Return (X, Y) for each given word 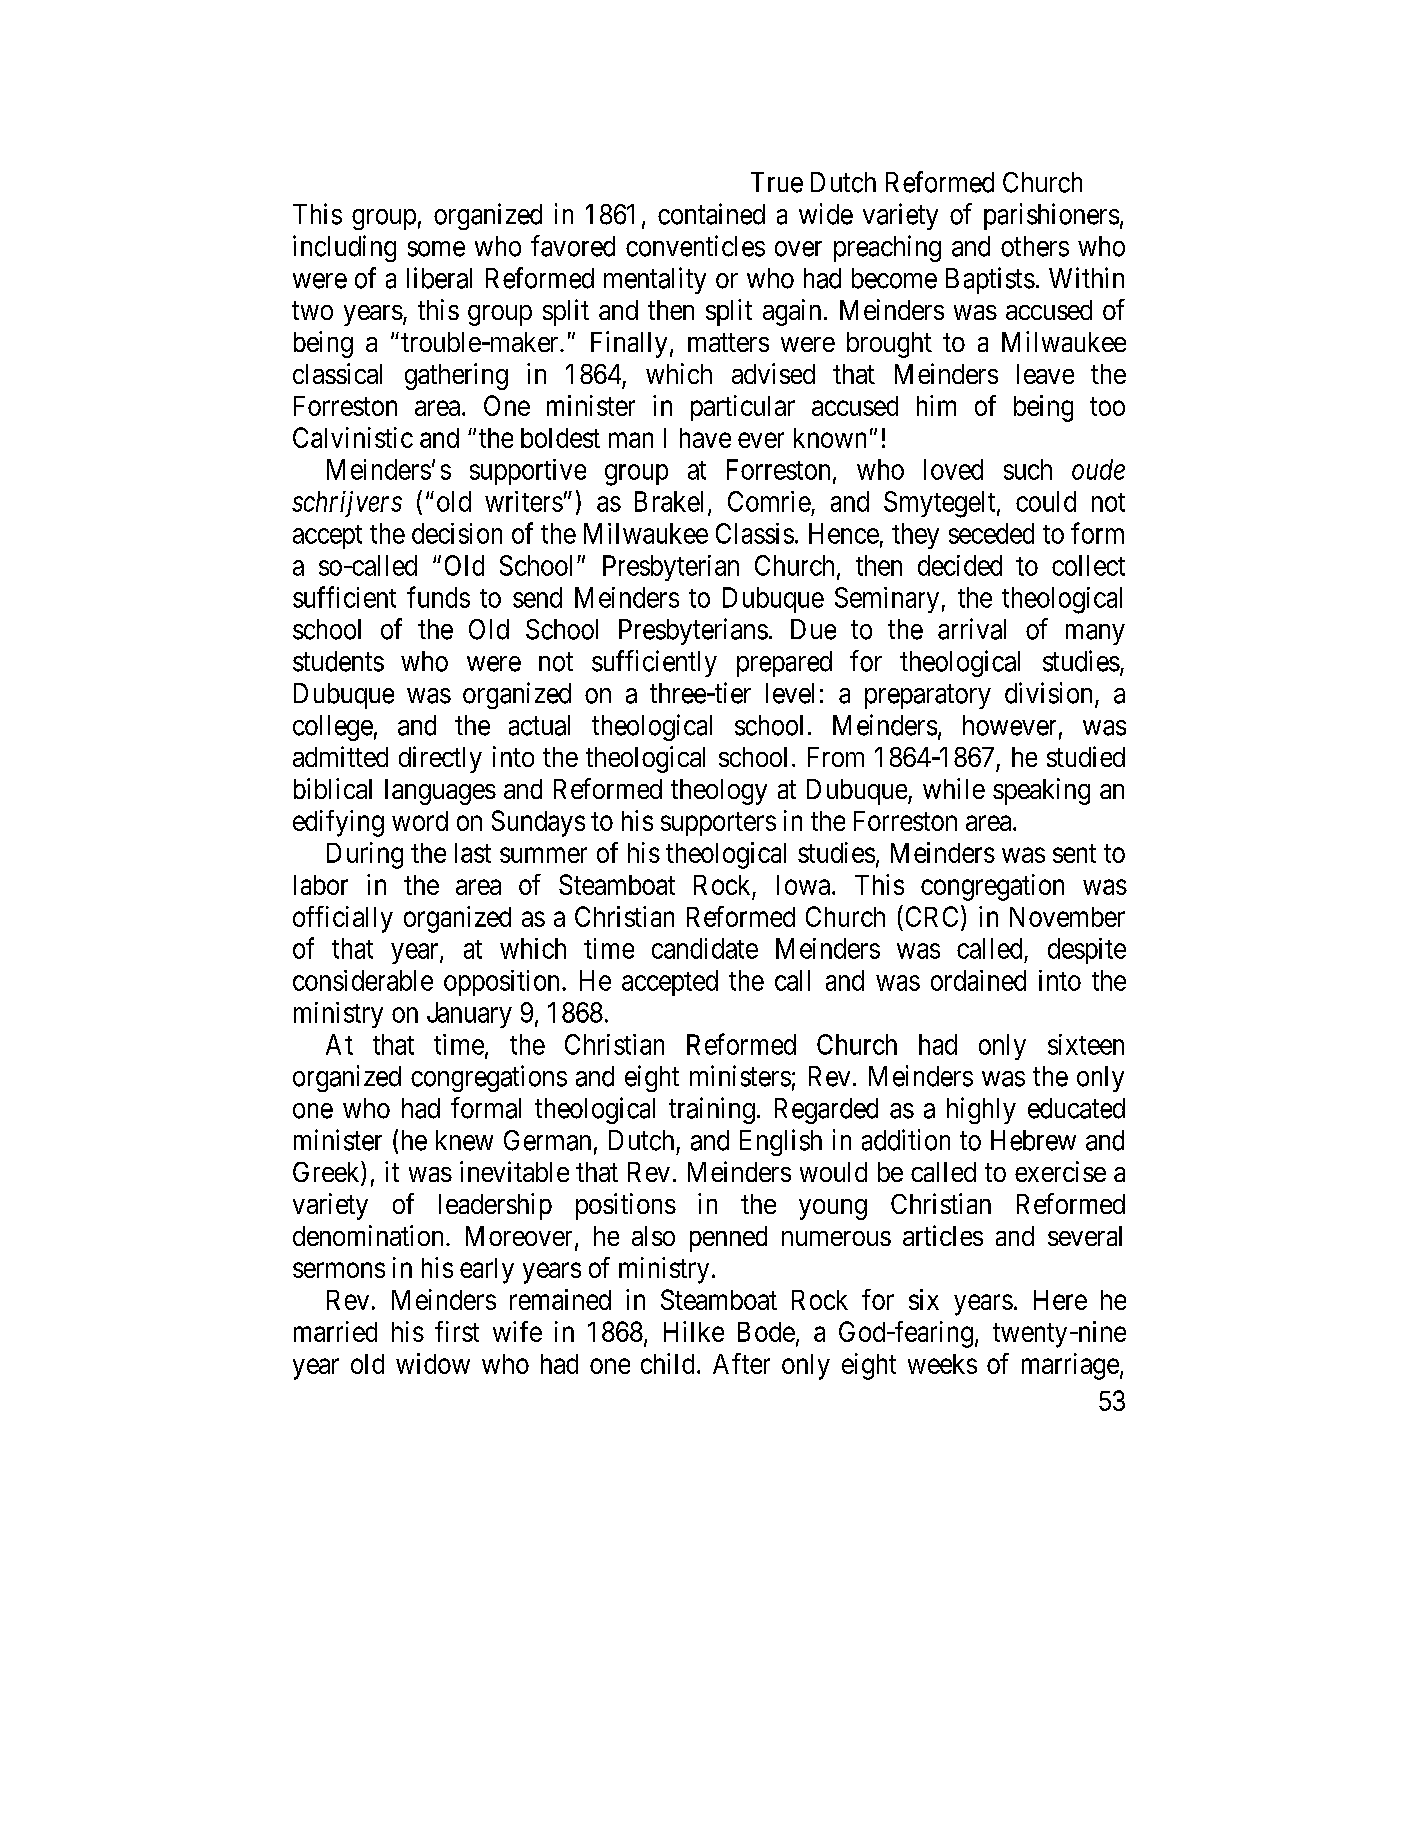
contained (711, 214)
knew (464, 1140)
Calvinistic (353, 437)
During (365, 855)
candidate (705, 948)
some (436, 249)
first (457, 1331)
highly (981, 1110)
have (705, 438)
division (1050, 694)
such (1028, 469)
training (712, 1110)
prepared (784, 664)
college (333, 728)
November (1067, 917)
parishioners (1051, 216)
